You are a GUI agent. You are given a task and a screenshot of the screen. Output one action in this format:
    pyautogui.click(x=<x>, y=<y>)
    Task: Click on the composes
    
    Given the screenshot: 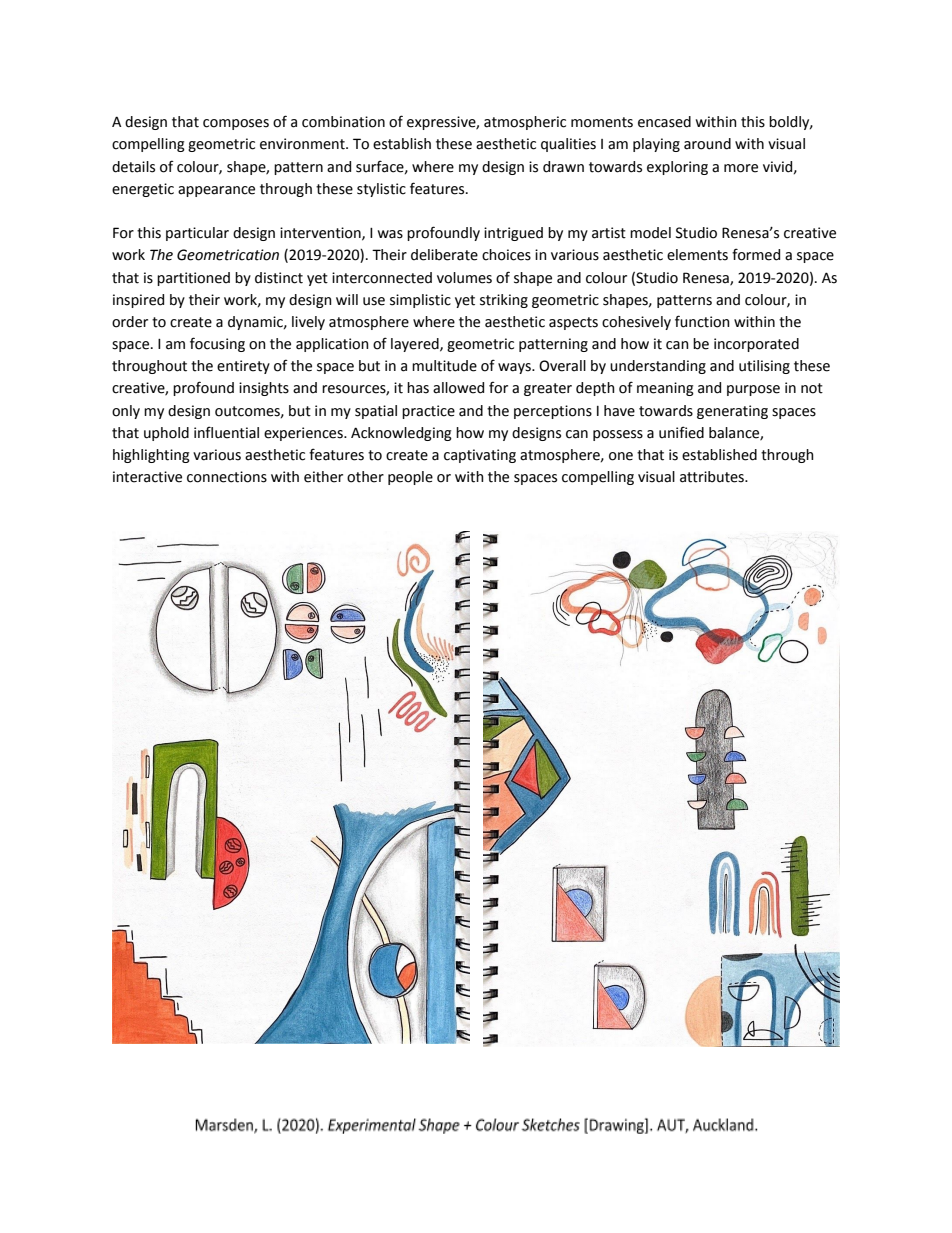 What is the action you would take?
    pyautogui.click(x=236, y=124)
